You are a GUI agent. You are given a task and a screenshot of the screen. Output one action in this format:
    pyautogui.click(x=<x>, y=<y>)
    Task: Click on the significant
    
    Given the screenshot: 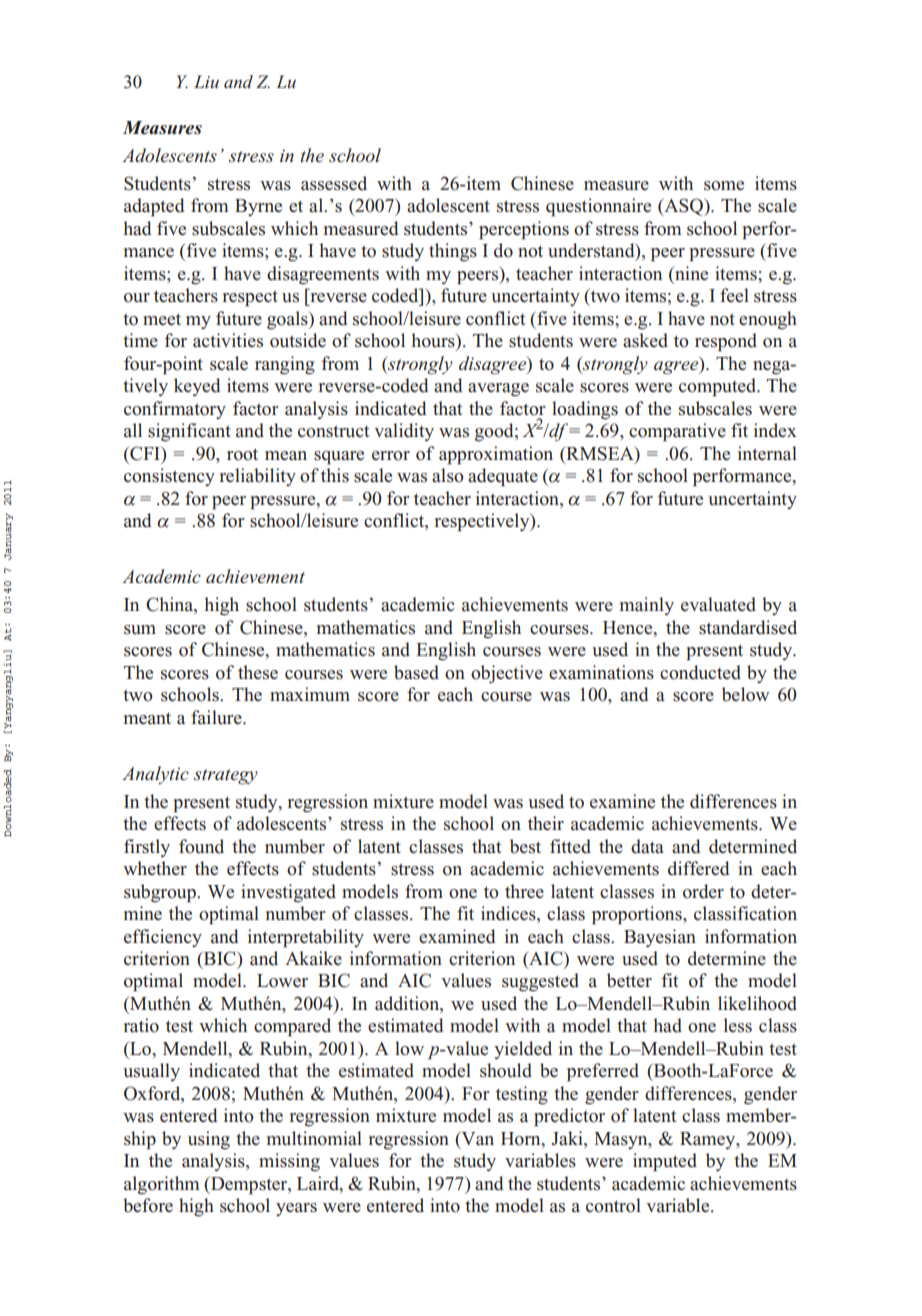 What is the action you would take?
    pyautogui.click(x=189, y=432)
